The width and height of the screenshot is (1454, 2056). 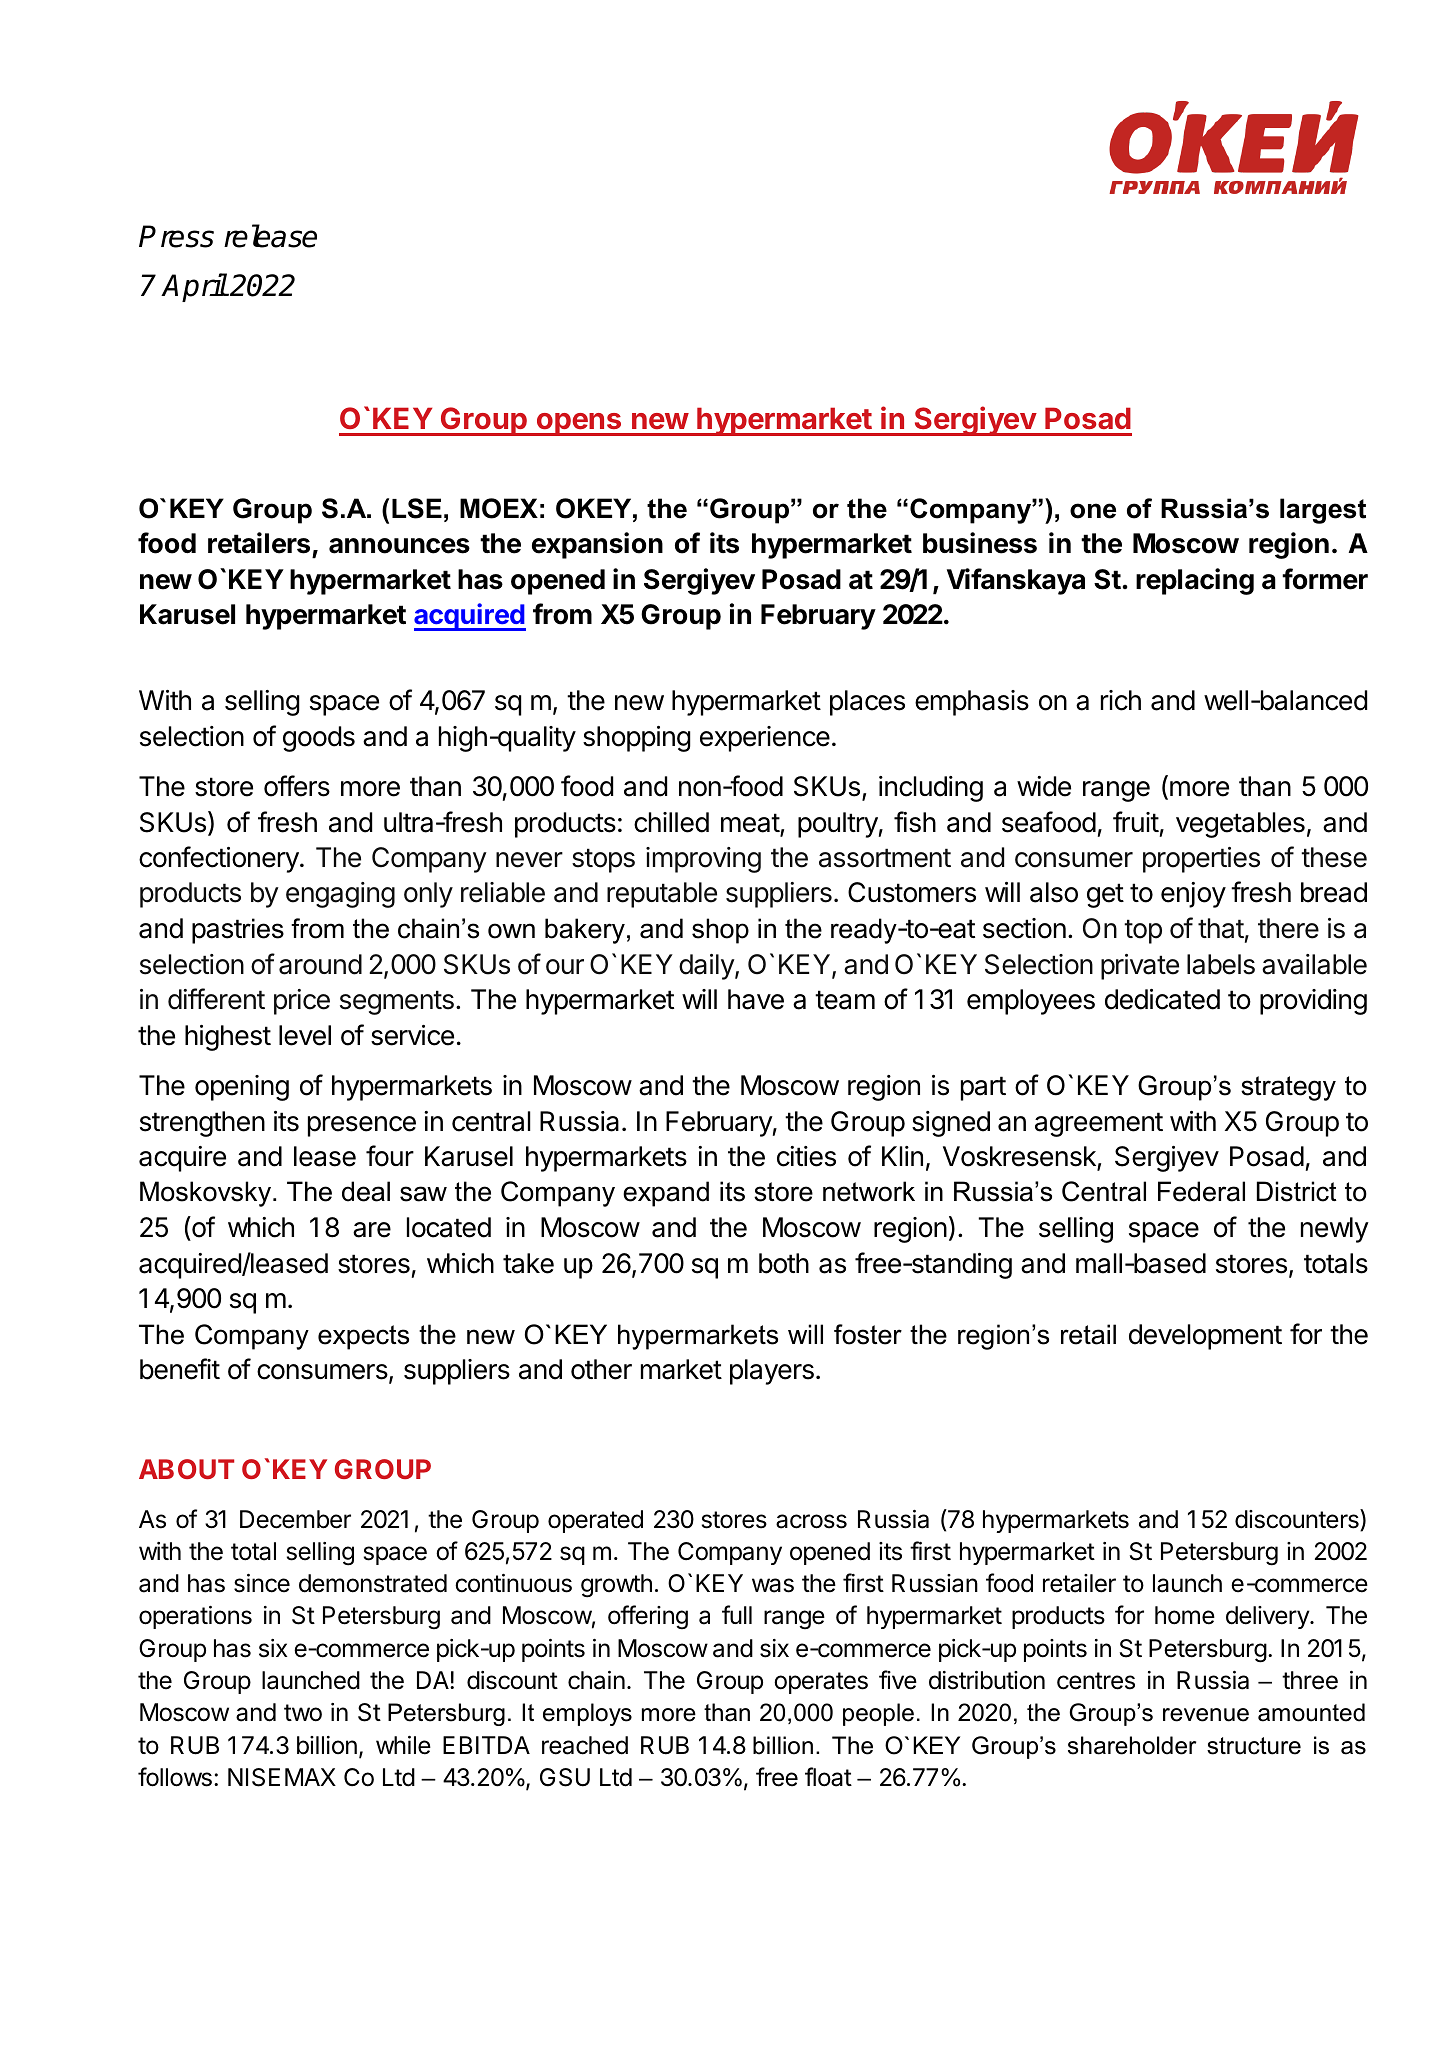 What do you see at coordinates (821, 1683) in the screenshot?
I see `operates` at bounding box center [821, 1683].
